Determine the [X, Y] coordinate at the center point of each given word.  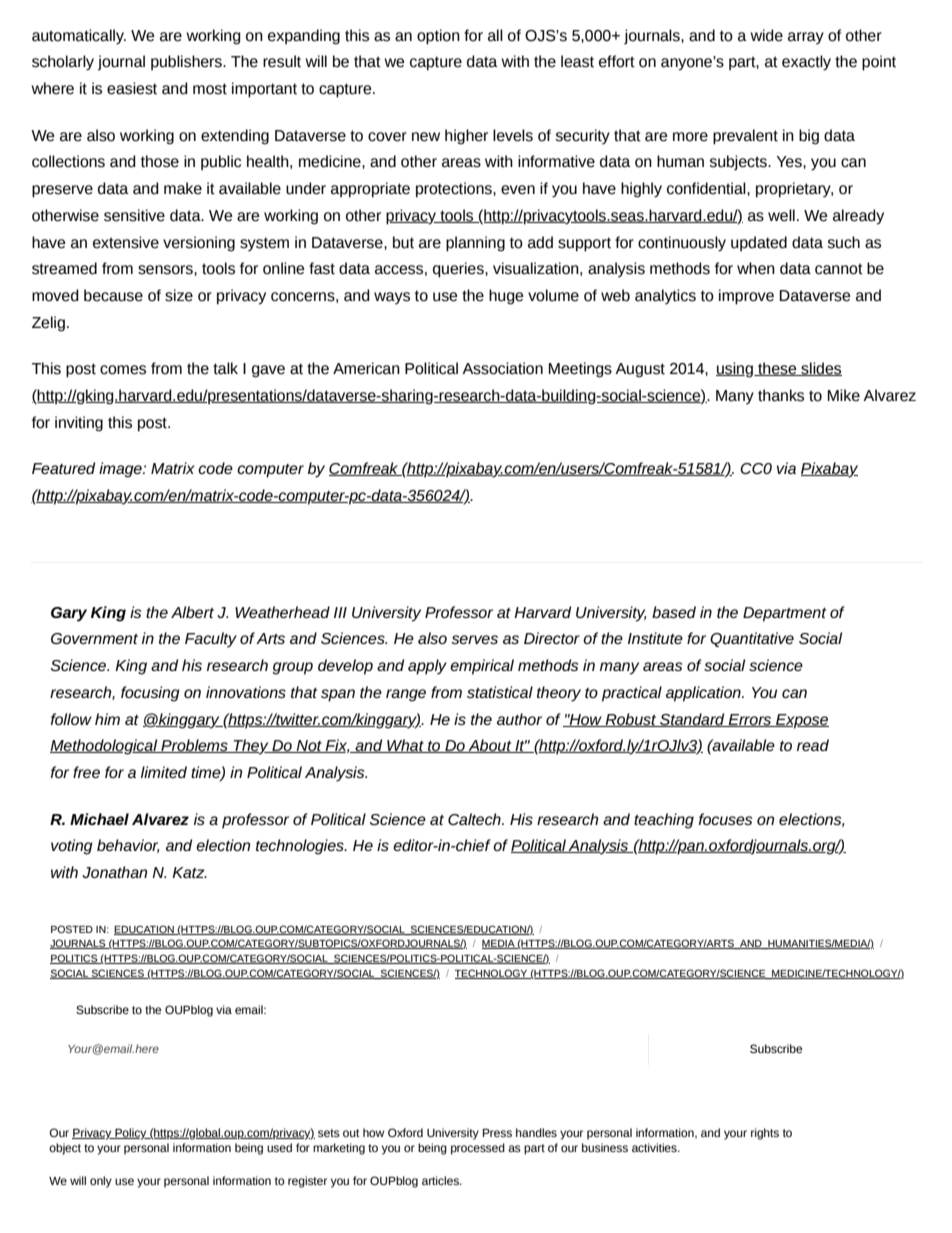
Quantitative [752, 639]
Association [502, 368]
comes [123, 370]
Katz [189, 872]
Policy [131, 1134]
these [777, 369]
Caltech [475, 819]
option [438, 37]
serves [474, 639]
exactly [806, 63]
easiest [132, 88]
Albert [192, 612]
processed [478, 1149]
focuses [725, 819]
